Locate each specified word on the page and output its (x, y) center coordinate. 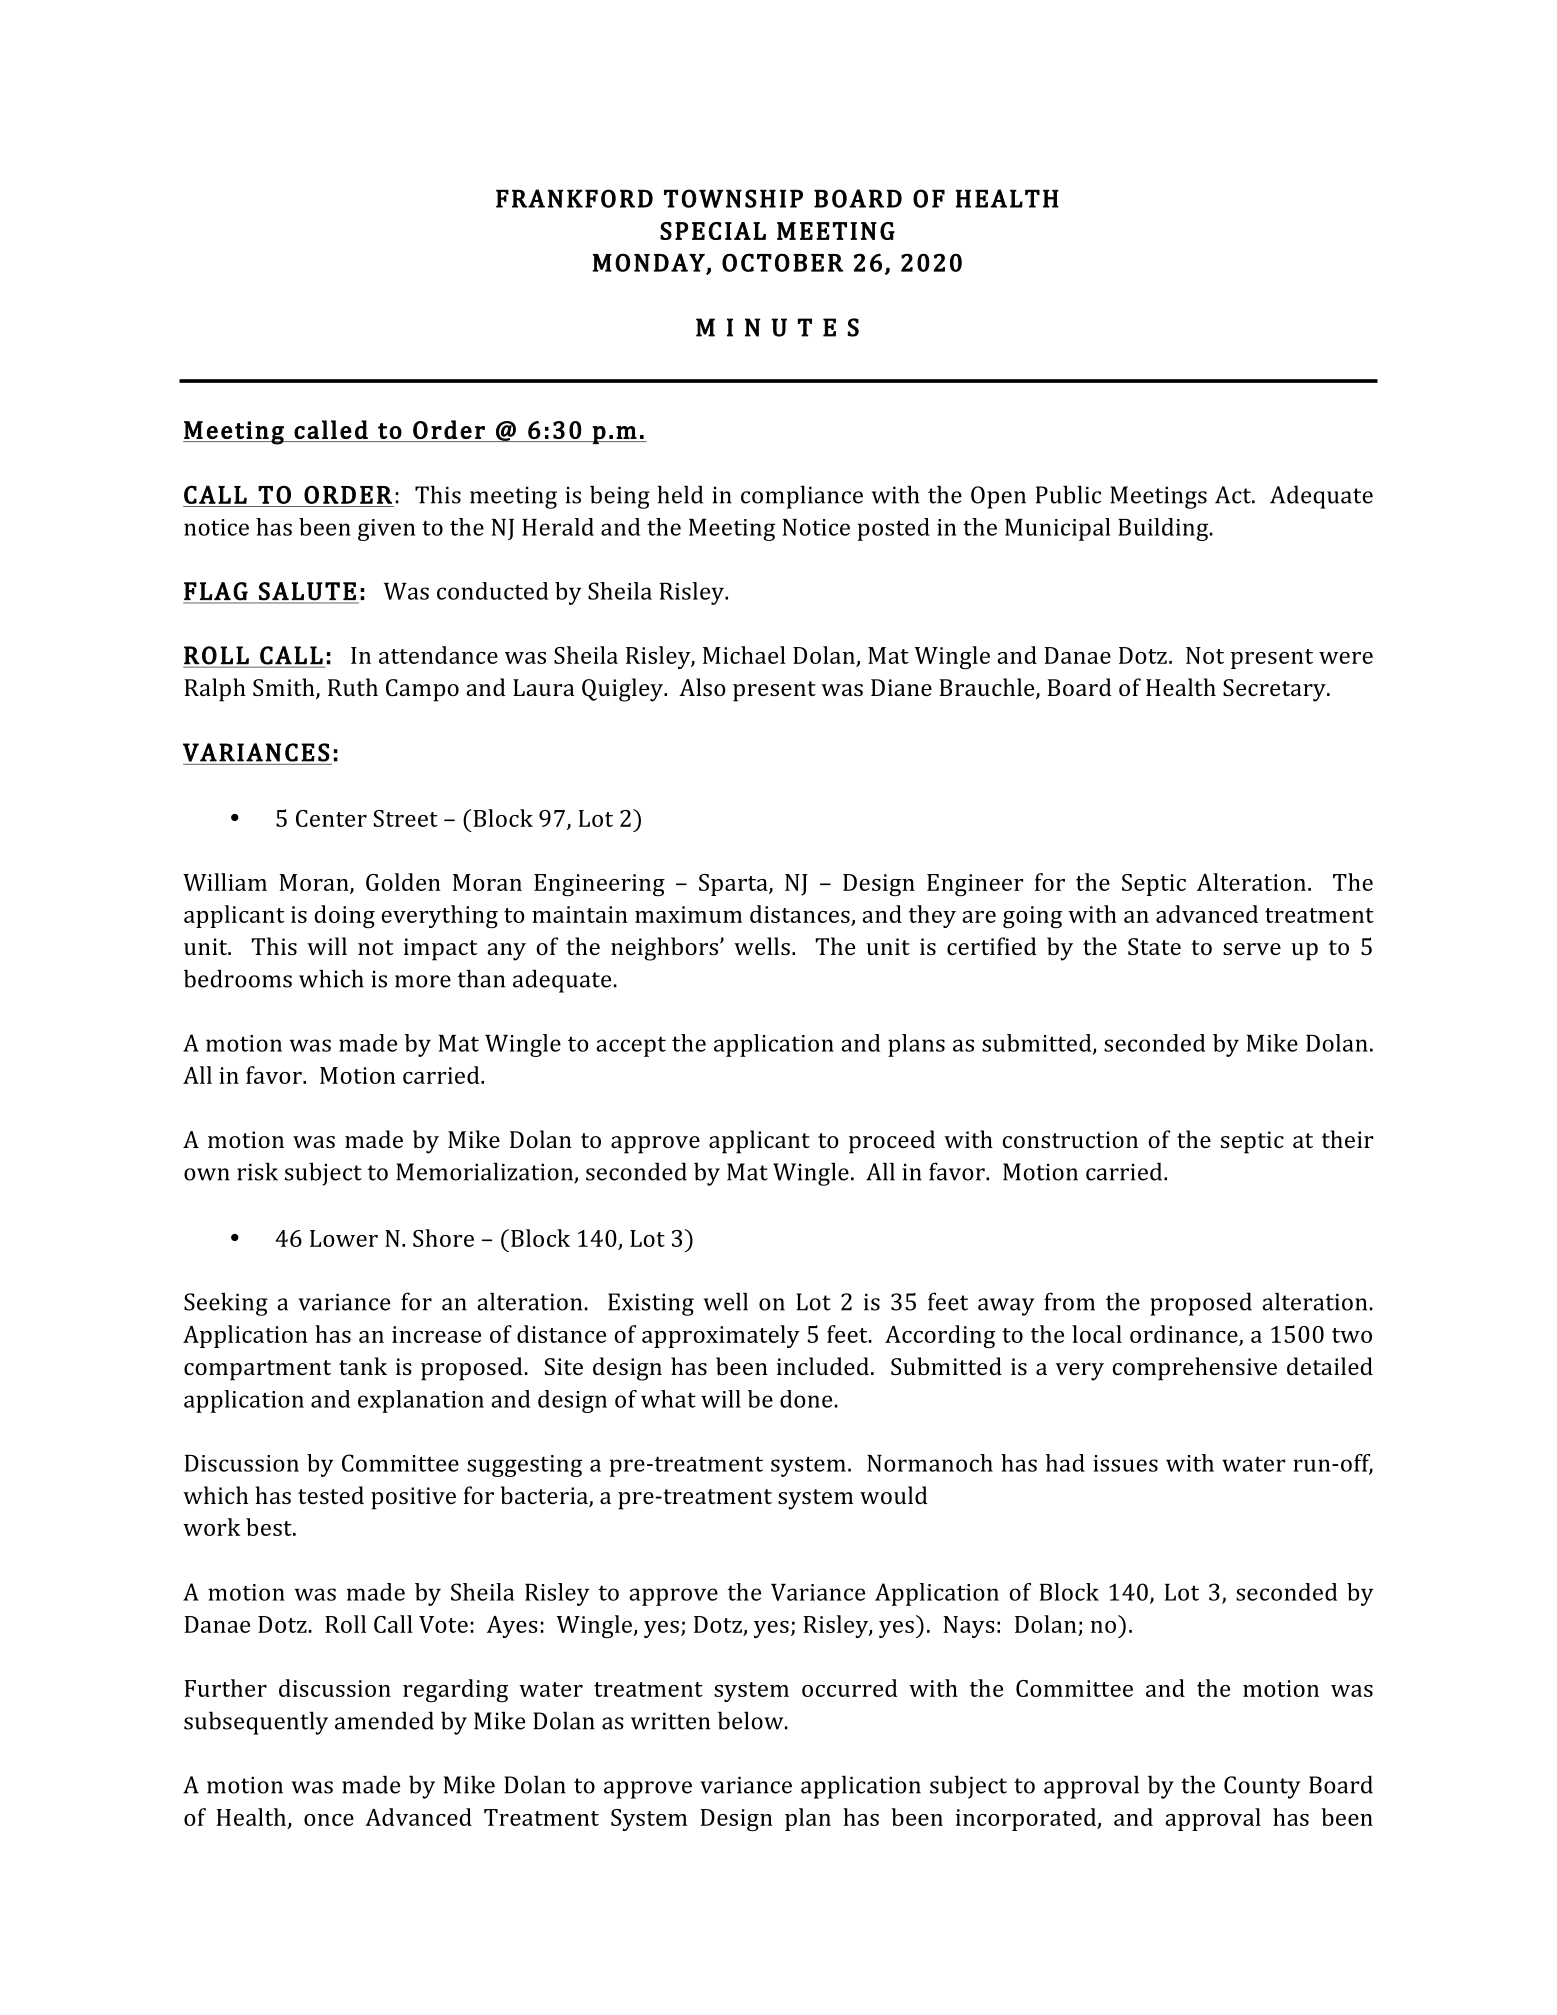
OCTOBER (782, 262)
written (670, 1721)
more (423, 981)
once (329, 1820)
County (1262, 1787)
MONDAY (650, 263)
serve (1252, 949)
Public (1068, 494)
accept (631, 1046)
